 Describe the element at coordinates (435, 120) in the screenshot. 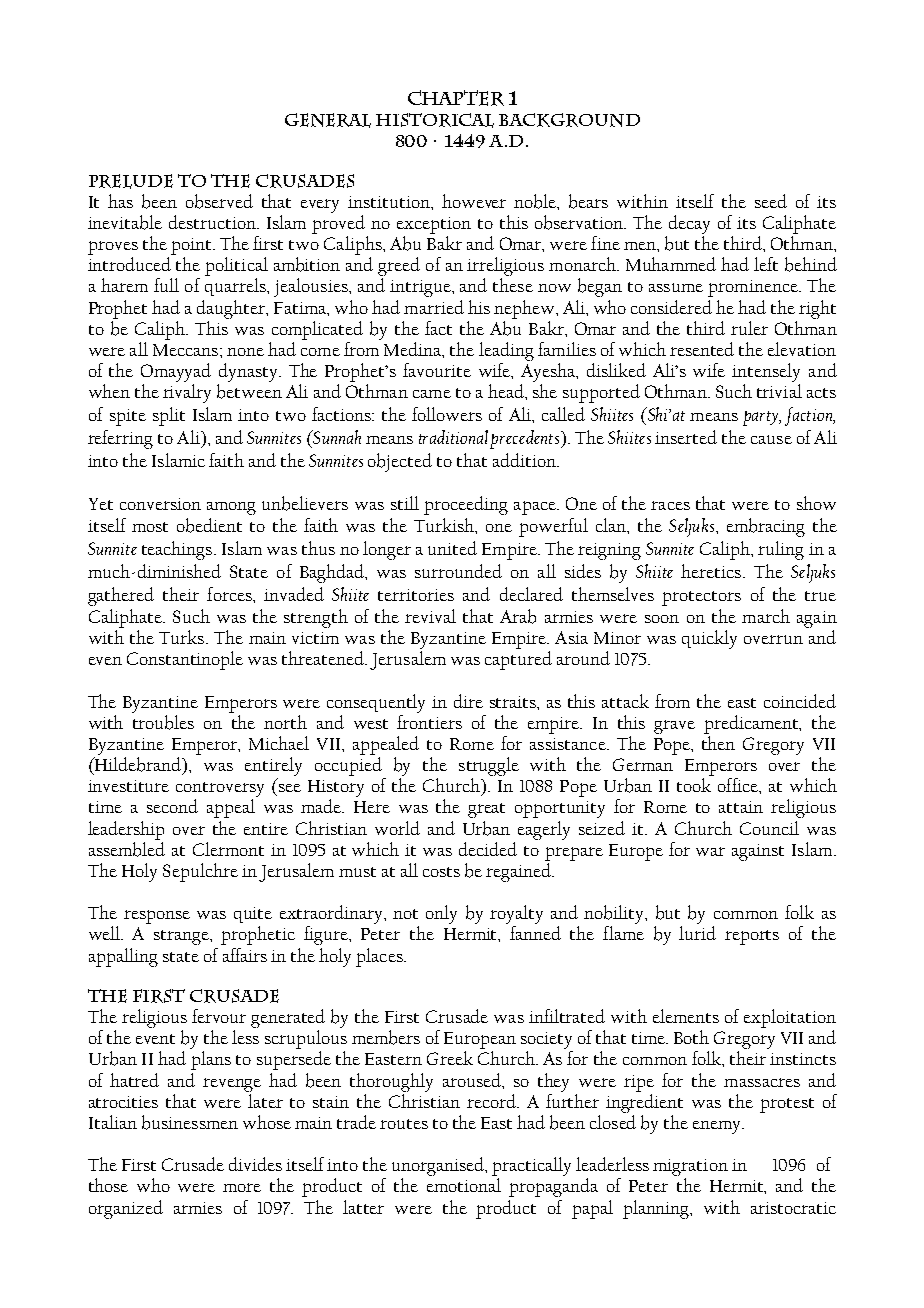

I see `Historical` at that location.
